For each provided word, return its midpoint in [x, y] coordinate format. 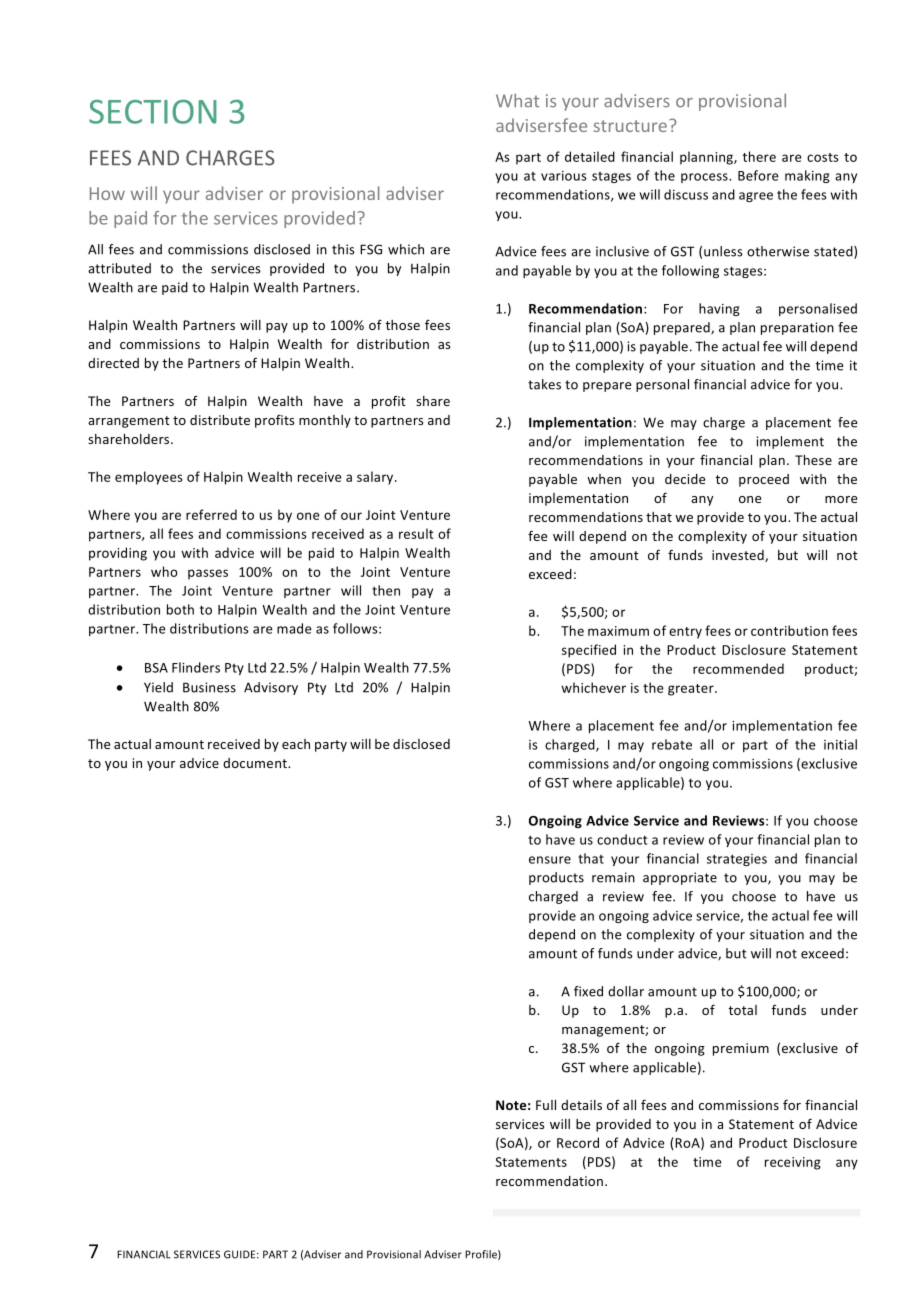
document [256, 763]
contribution [789, 630]
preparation [797, 328]
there [759, 156]
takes [544, 384]
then [386, 590]
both [180, 609]
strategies [737, 860]
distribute [220, 420]
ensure [550, 860]
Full [546, 1105]
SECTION [153, 111]
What [517, 100]
